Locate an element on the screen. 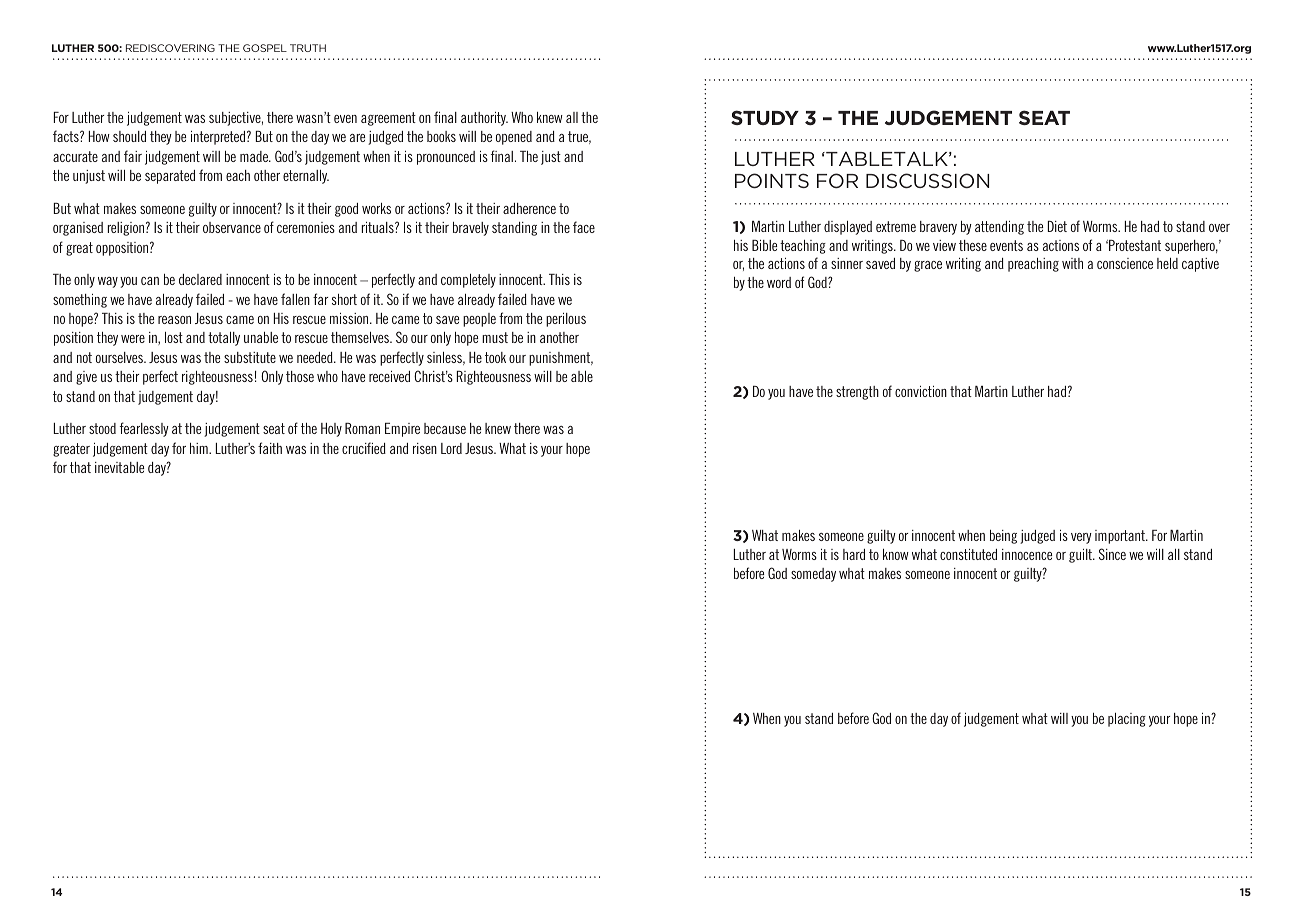 The image size is (1303, 924). conviction is located at coordinates (921, 391).
